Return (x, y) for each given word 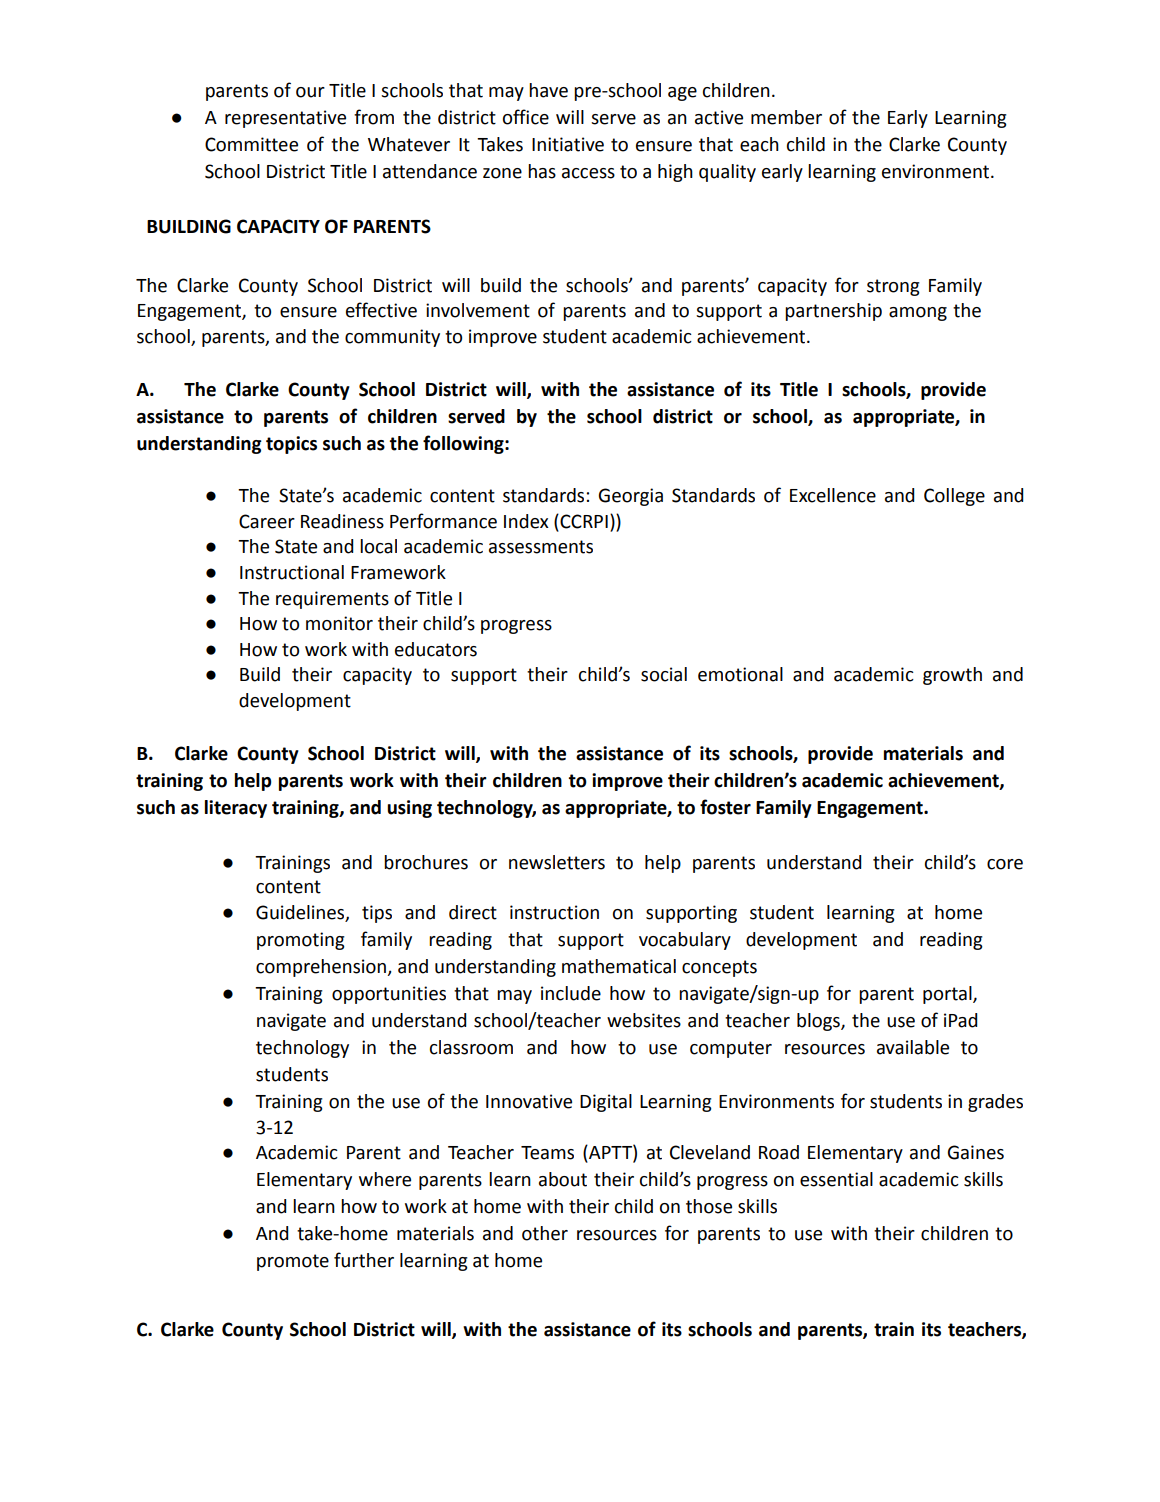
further (364, 1260)
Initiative (568, 144)
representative (285, 119)
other (545, 1233)
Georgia (631, 497)
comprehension (322, 968)
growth (952, 676)
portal (948, 995)
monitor (339, 623)
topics (291, 445)
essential (836, 1179)
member (786, 117)
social (664, 674)
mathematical (619, 966)
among (918, 314)
